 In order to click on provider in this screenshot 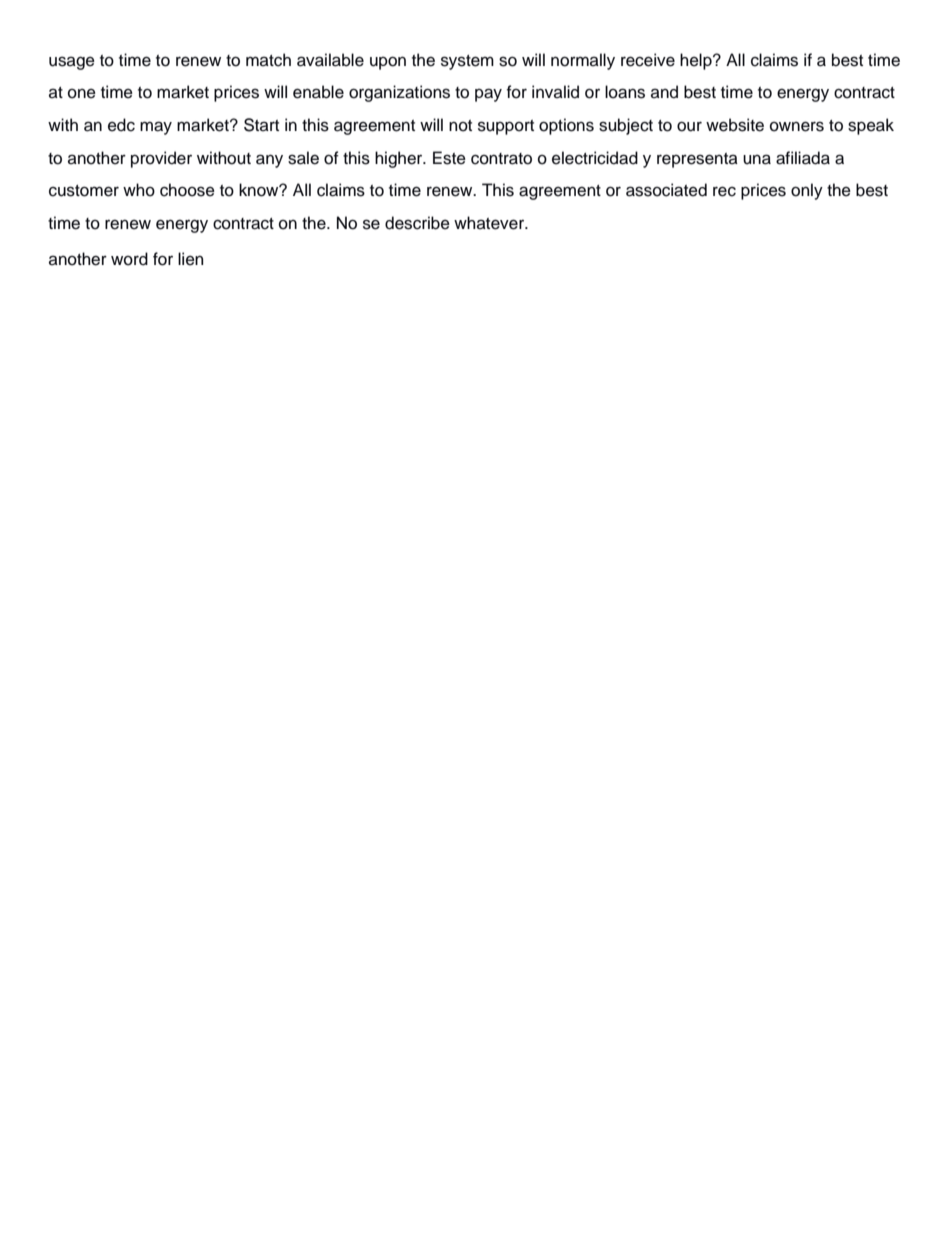, I will do `click(161, 159)`.
